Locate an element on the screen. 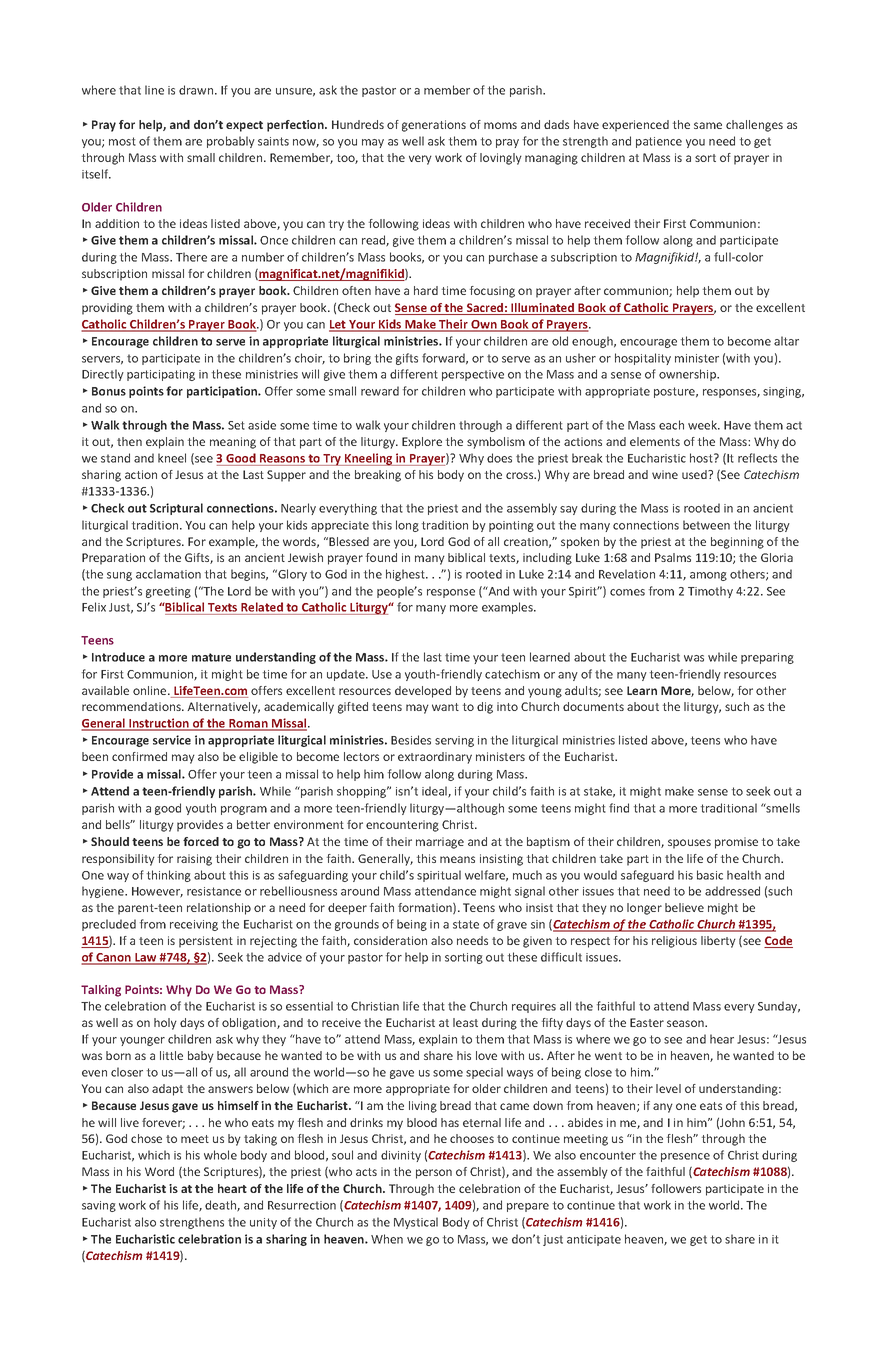  drawn is located at coordinates (197, 90).
